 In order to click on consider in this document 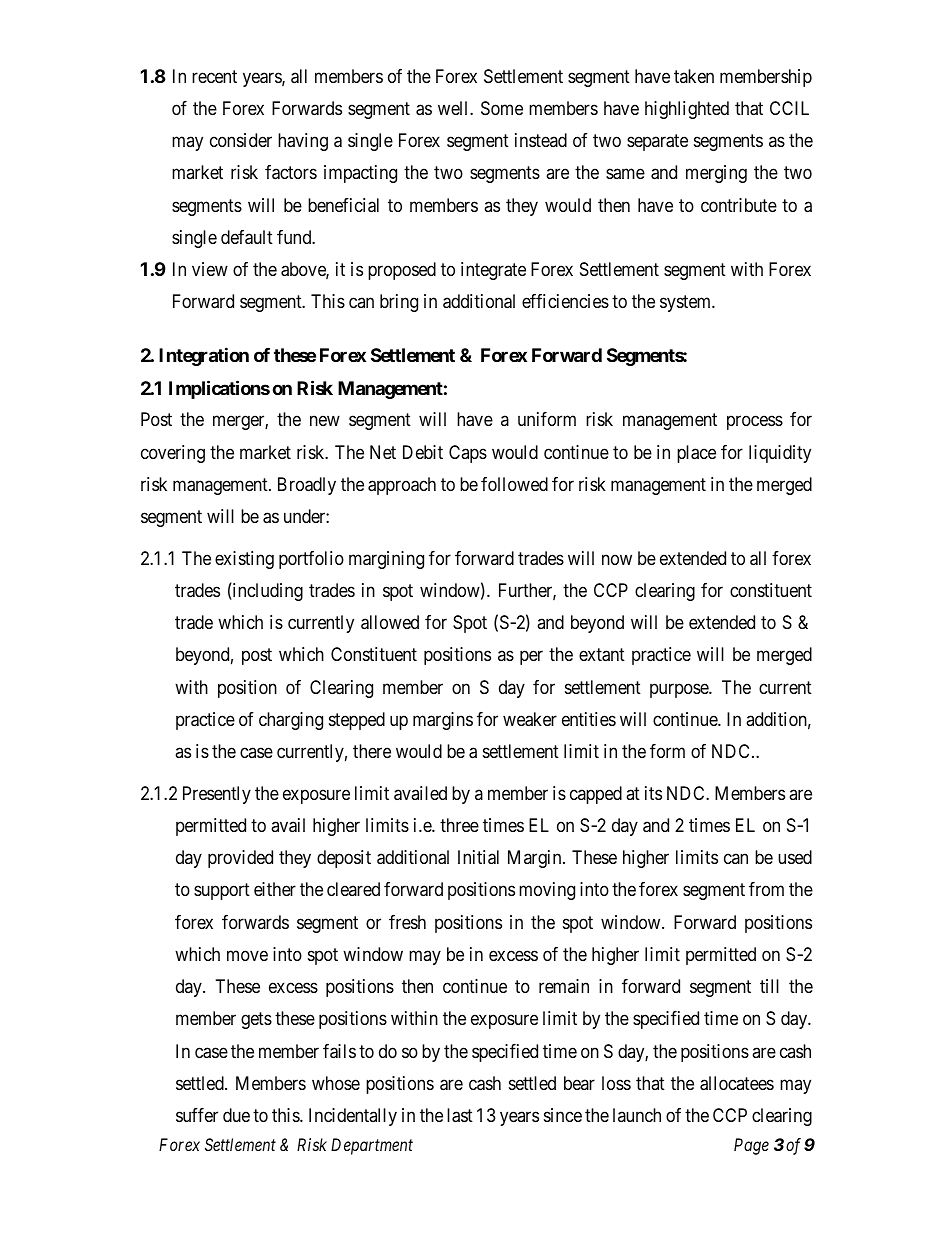, I will do `click(241, 140)`.
